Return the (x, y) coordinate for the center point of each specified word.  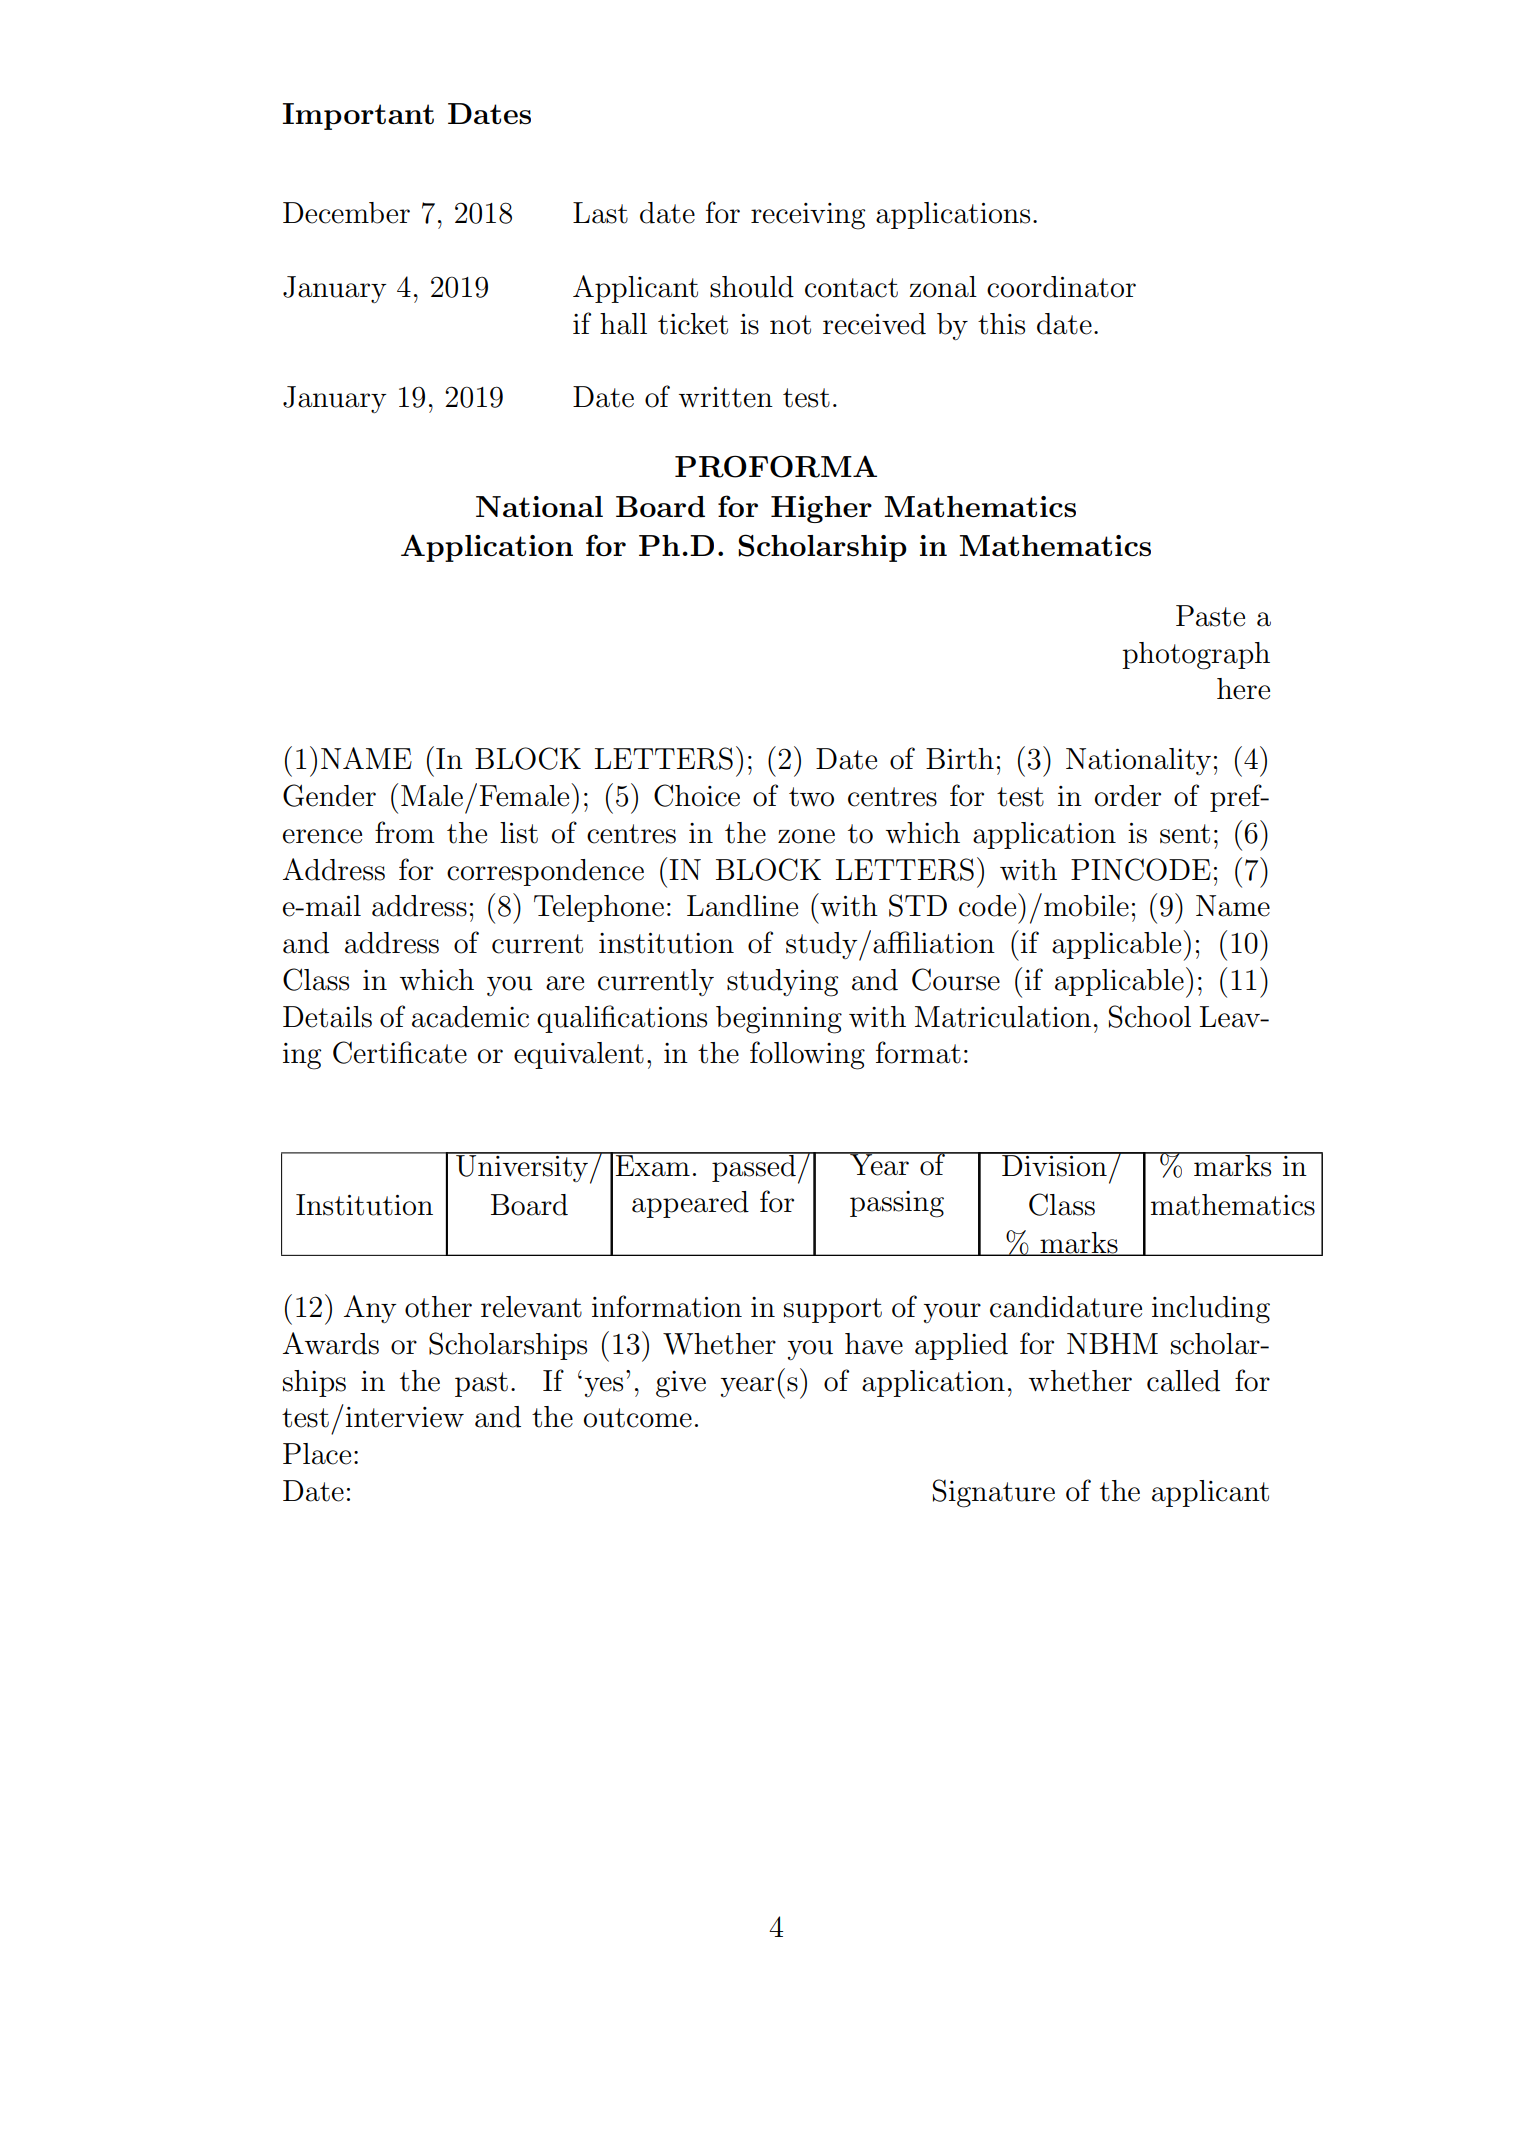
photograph (1196, 656)
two (811, 797)
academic (470, 1017)
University (522, 1167)
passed (754, 1167)
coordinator (1061, 287)
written (726, 397)
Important (358, 116)
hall (623, 324)
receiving (808, 216)
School (1150, 1016)
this (1001, 324)
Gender (329, 795)
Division (1054, 1165)
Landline (742, 906)
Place (317, 1454)
